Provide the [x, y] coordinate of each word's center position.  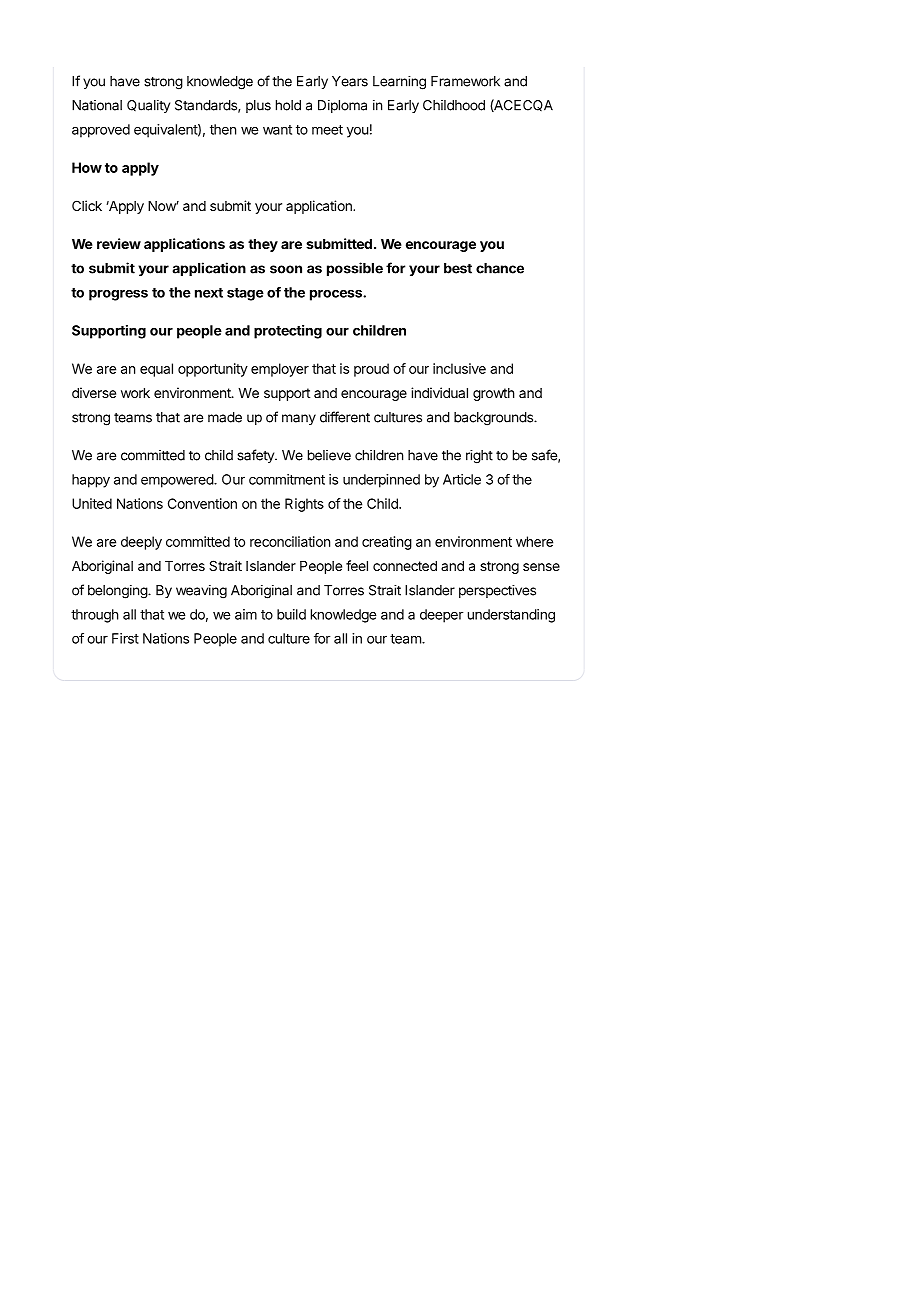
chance [500, 268]
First [125, 638]
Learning [399, 83]
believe [329, 455]
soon [286, 269]
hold [288, 105]
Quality [148, 106]
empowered [178, 481]
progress [118, 295]
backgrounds [494, 419]
